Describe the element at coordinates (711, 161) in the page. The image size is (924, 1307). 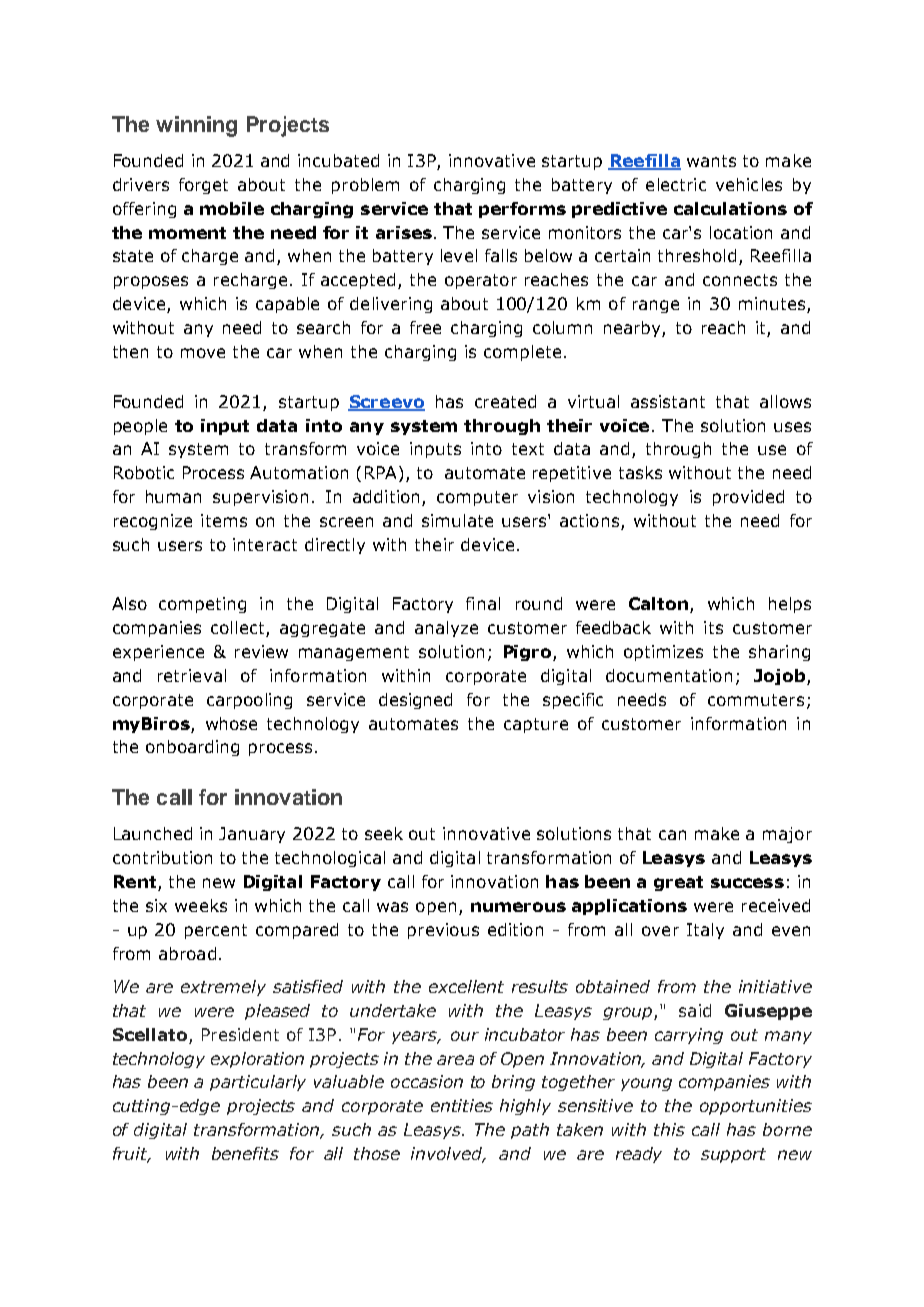
I see `wants` at that location.
